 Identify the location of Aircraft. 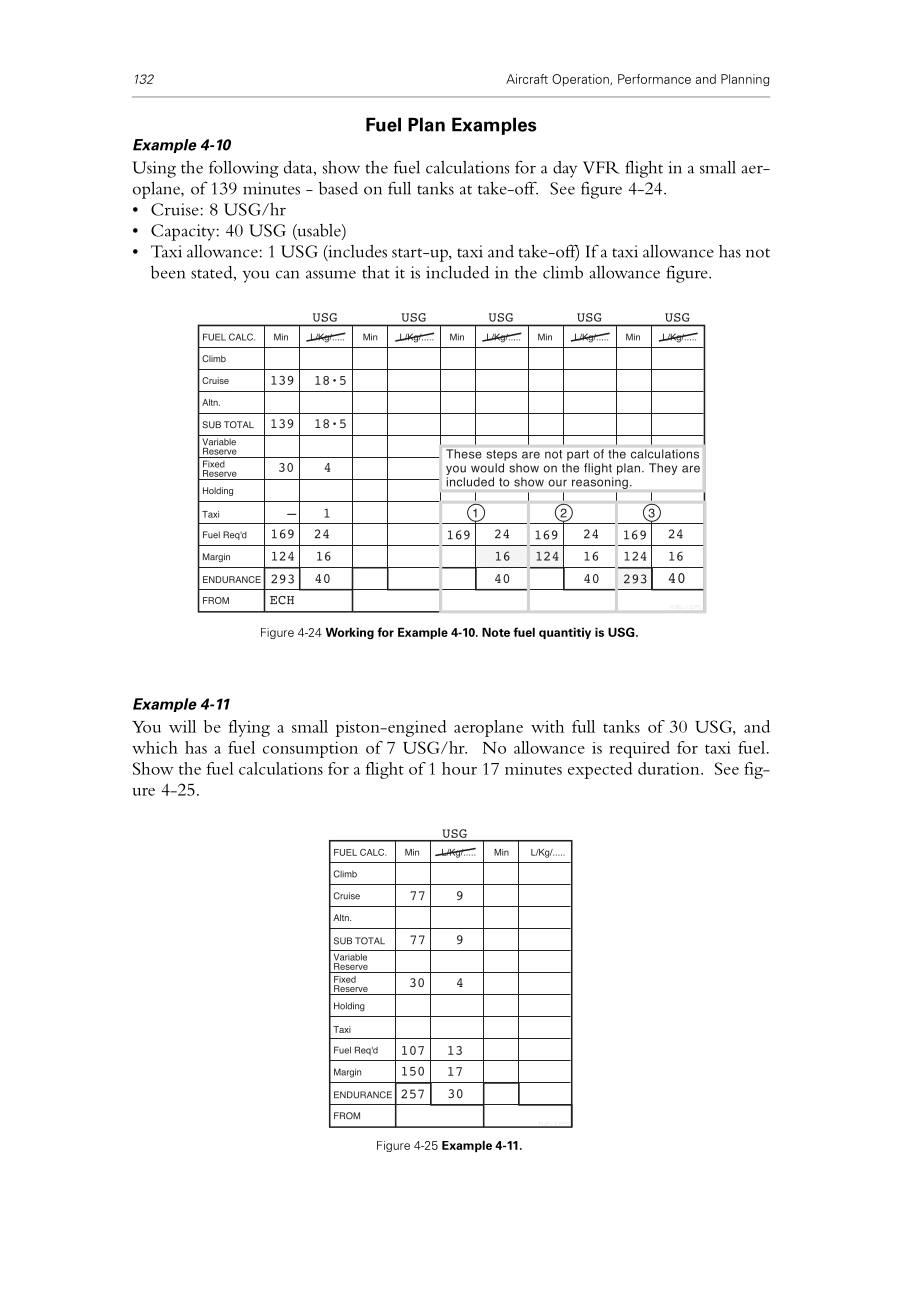
(527, 79).
